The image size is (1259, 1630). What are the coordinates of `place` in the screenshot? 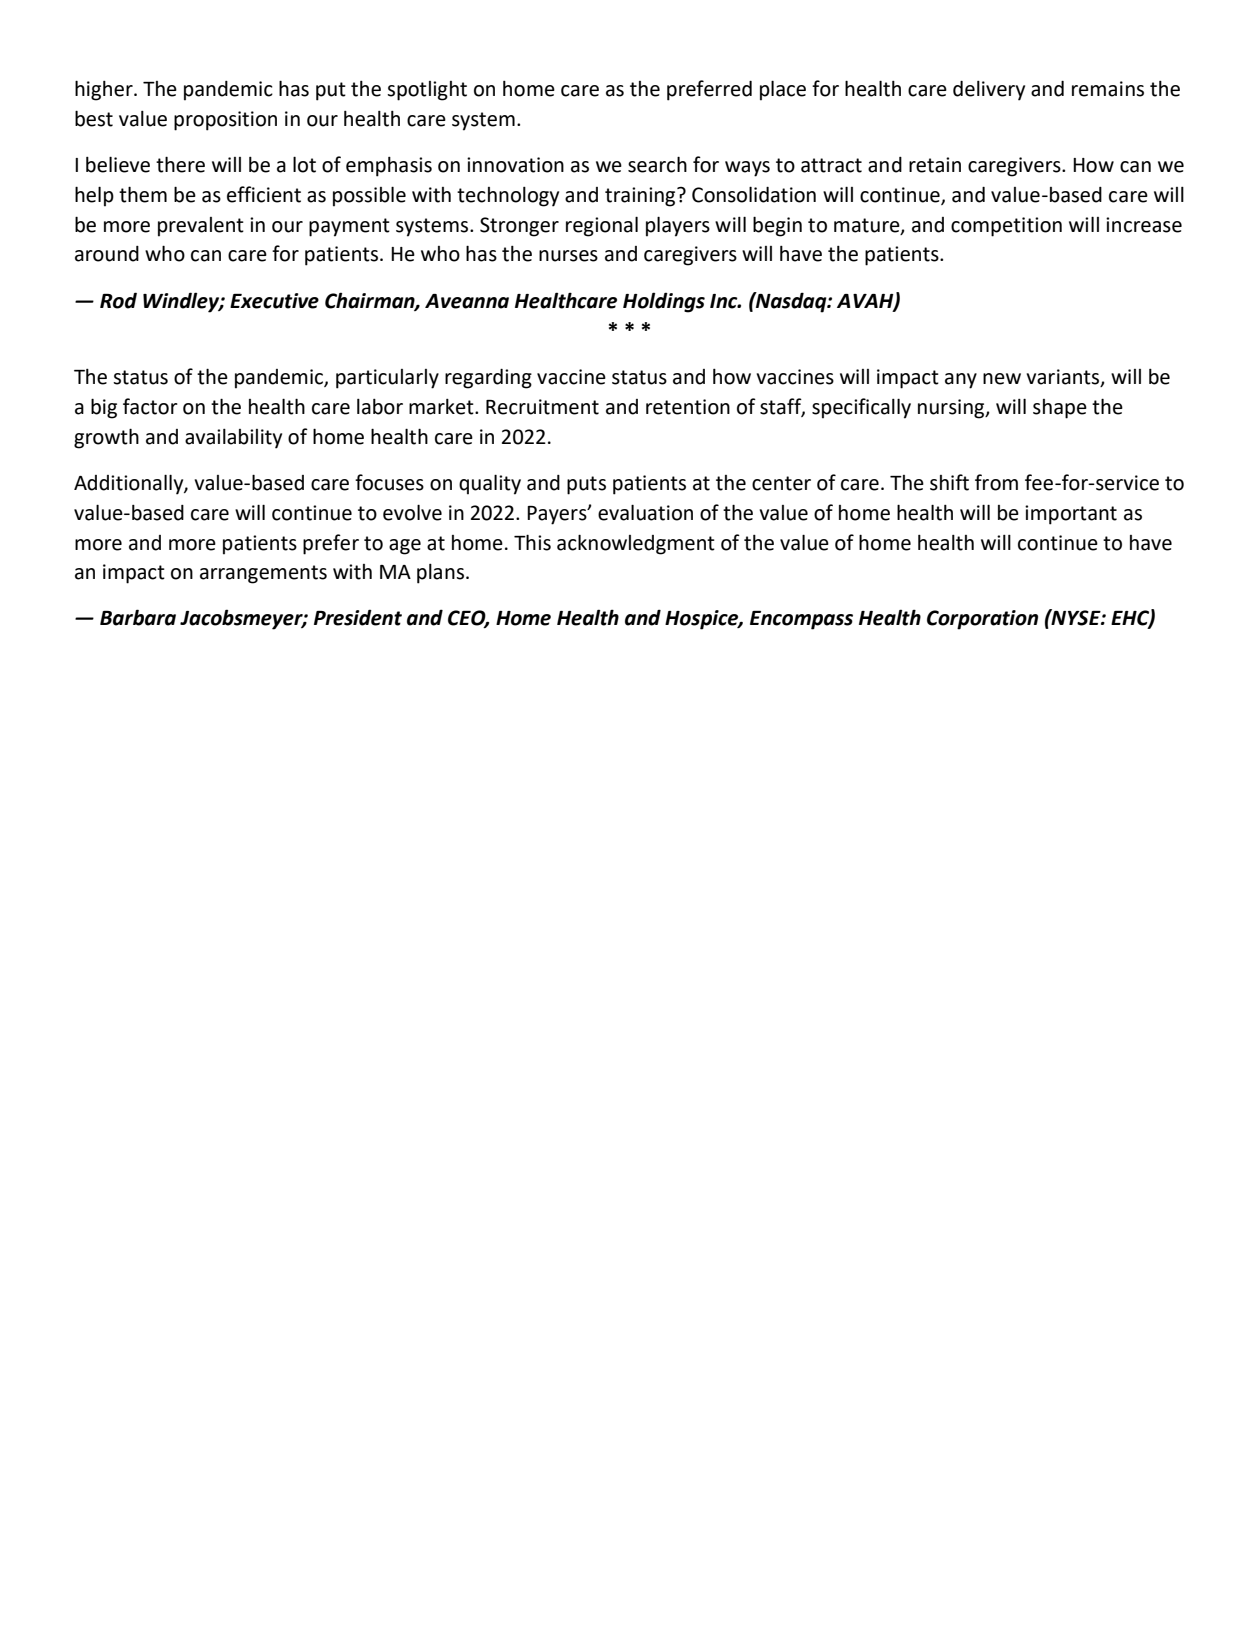 It's located at (783, 90).
